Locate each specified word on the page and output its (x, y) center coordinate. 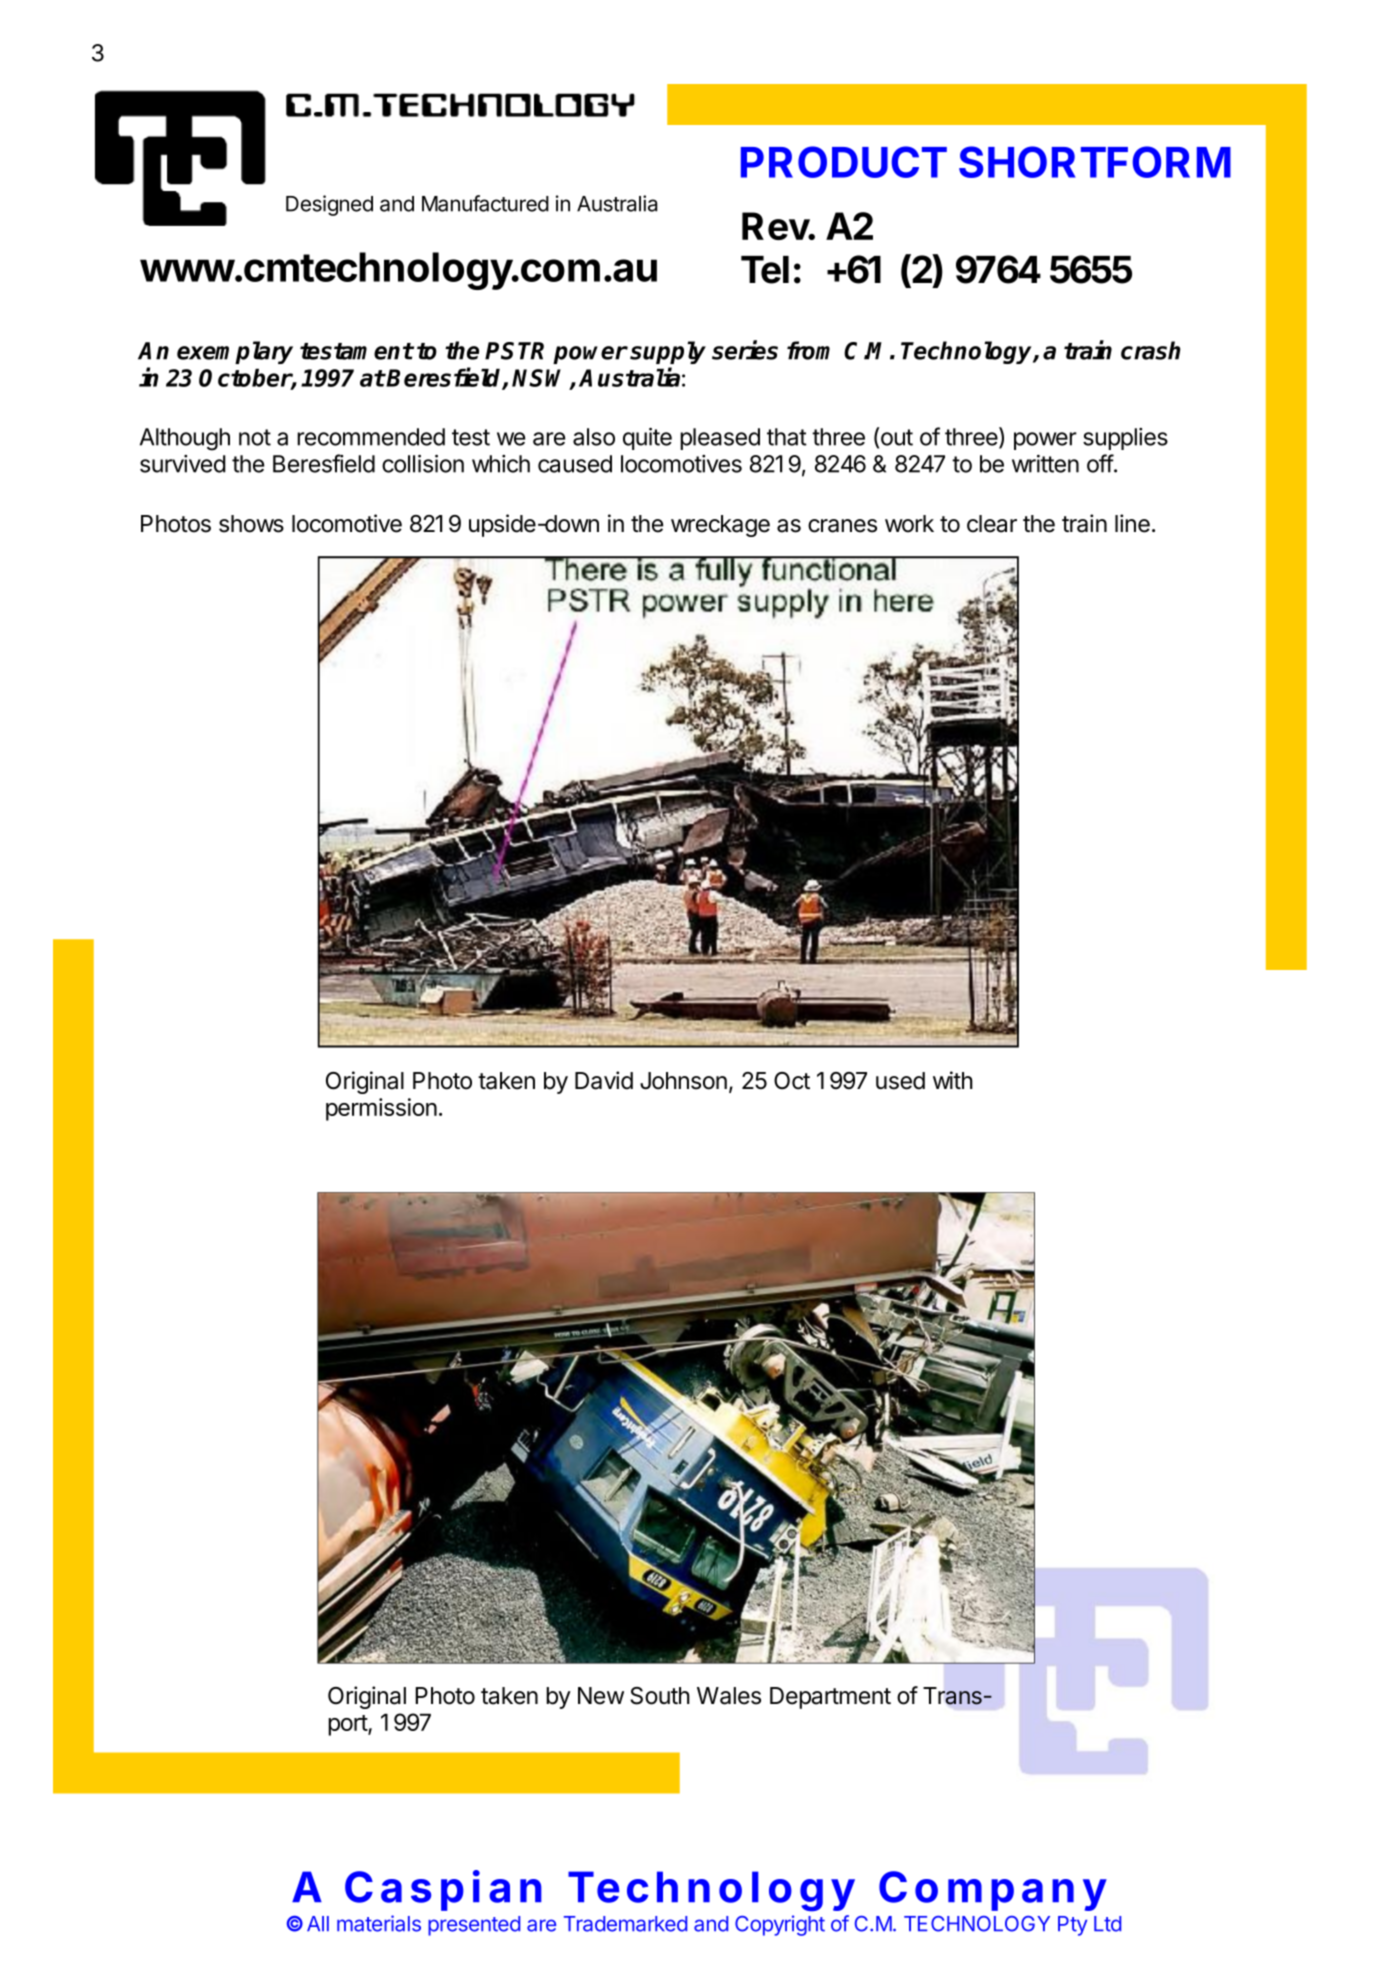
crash (1151, 350)
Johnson (683, 1081)
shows (251, 524)
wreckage (720, 526)
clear (992, 524)
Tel (765, 270)
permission (381, 1109)
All (318, 1923)
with (953, 1080)
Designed (329, 205)
